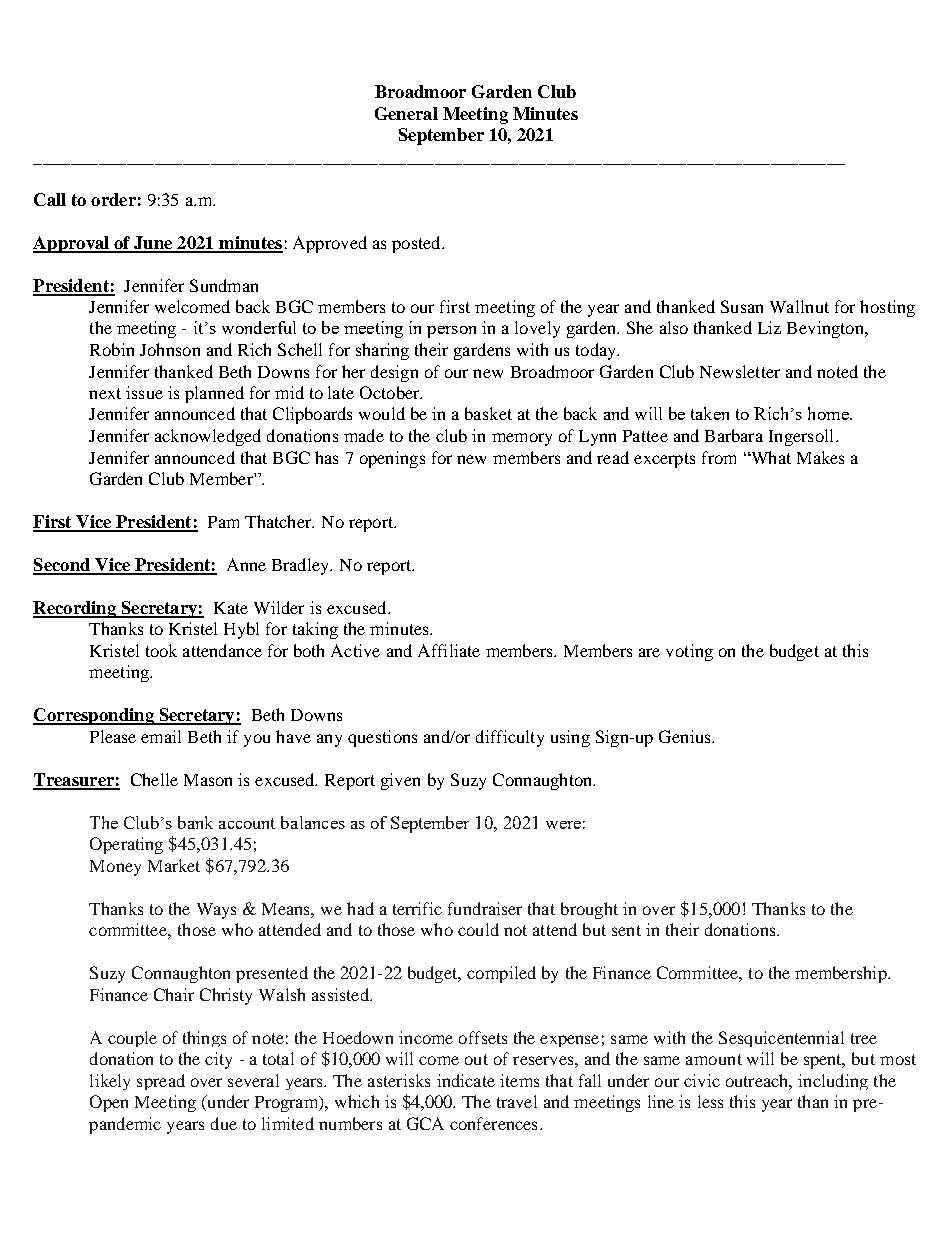 The height and width of the document is (1233, 952). I want to click on likely, so click(110, 1082).
